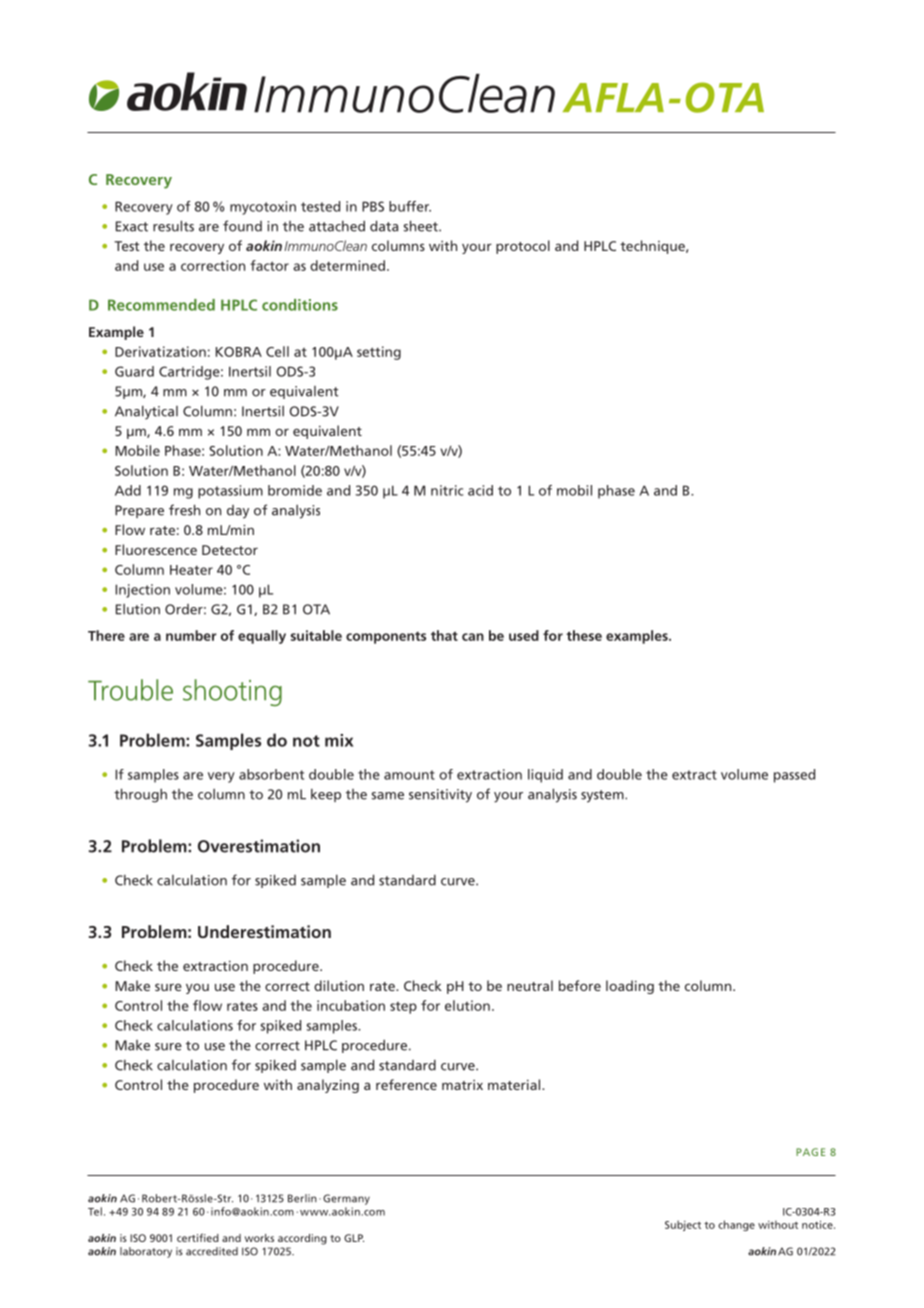  I want to click on sensitivity, so click(440, 796).
